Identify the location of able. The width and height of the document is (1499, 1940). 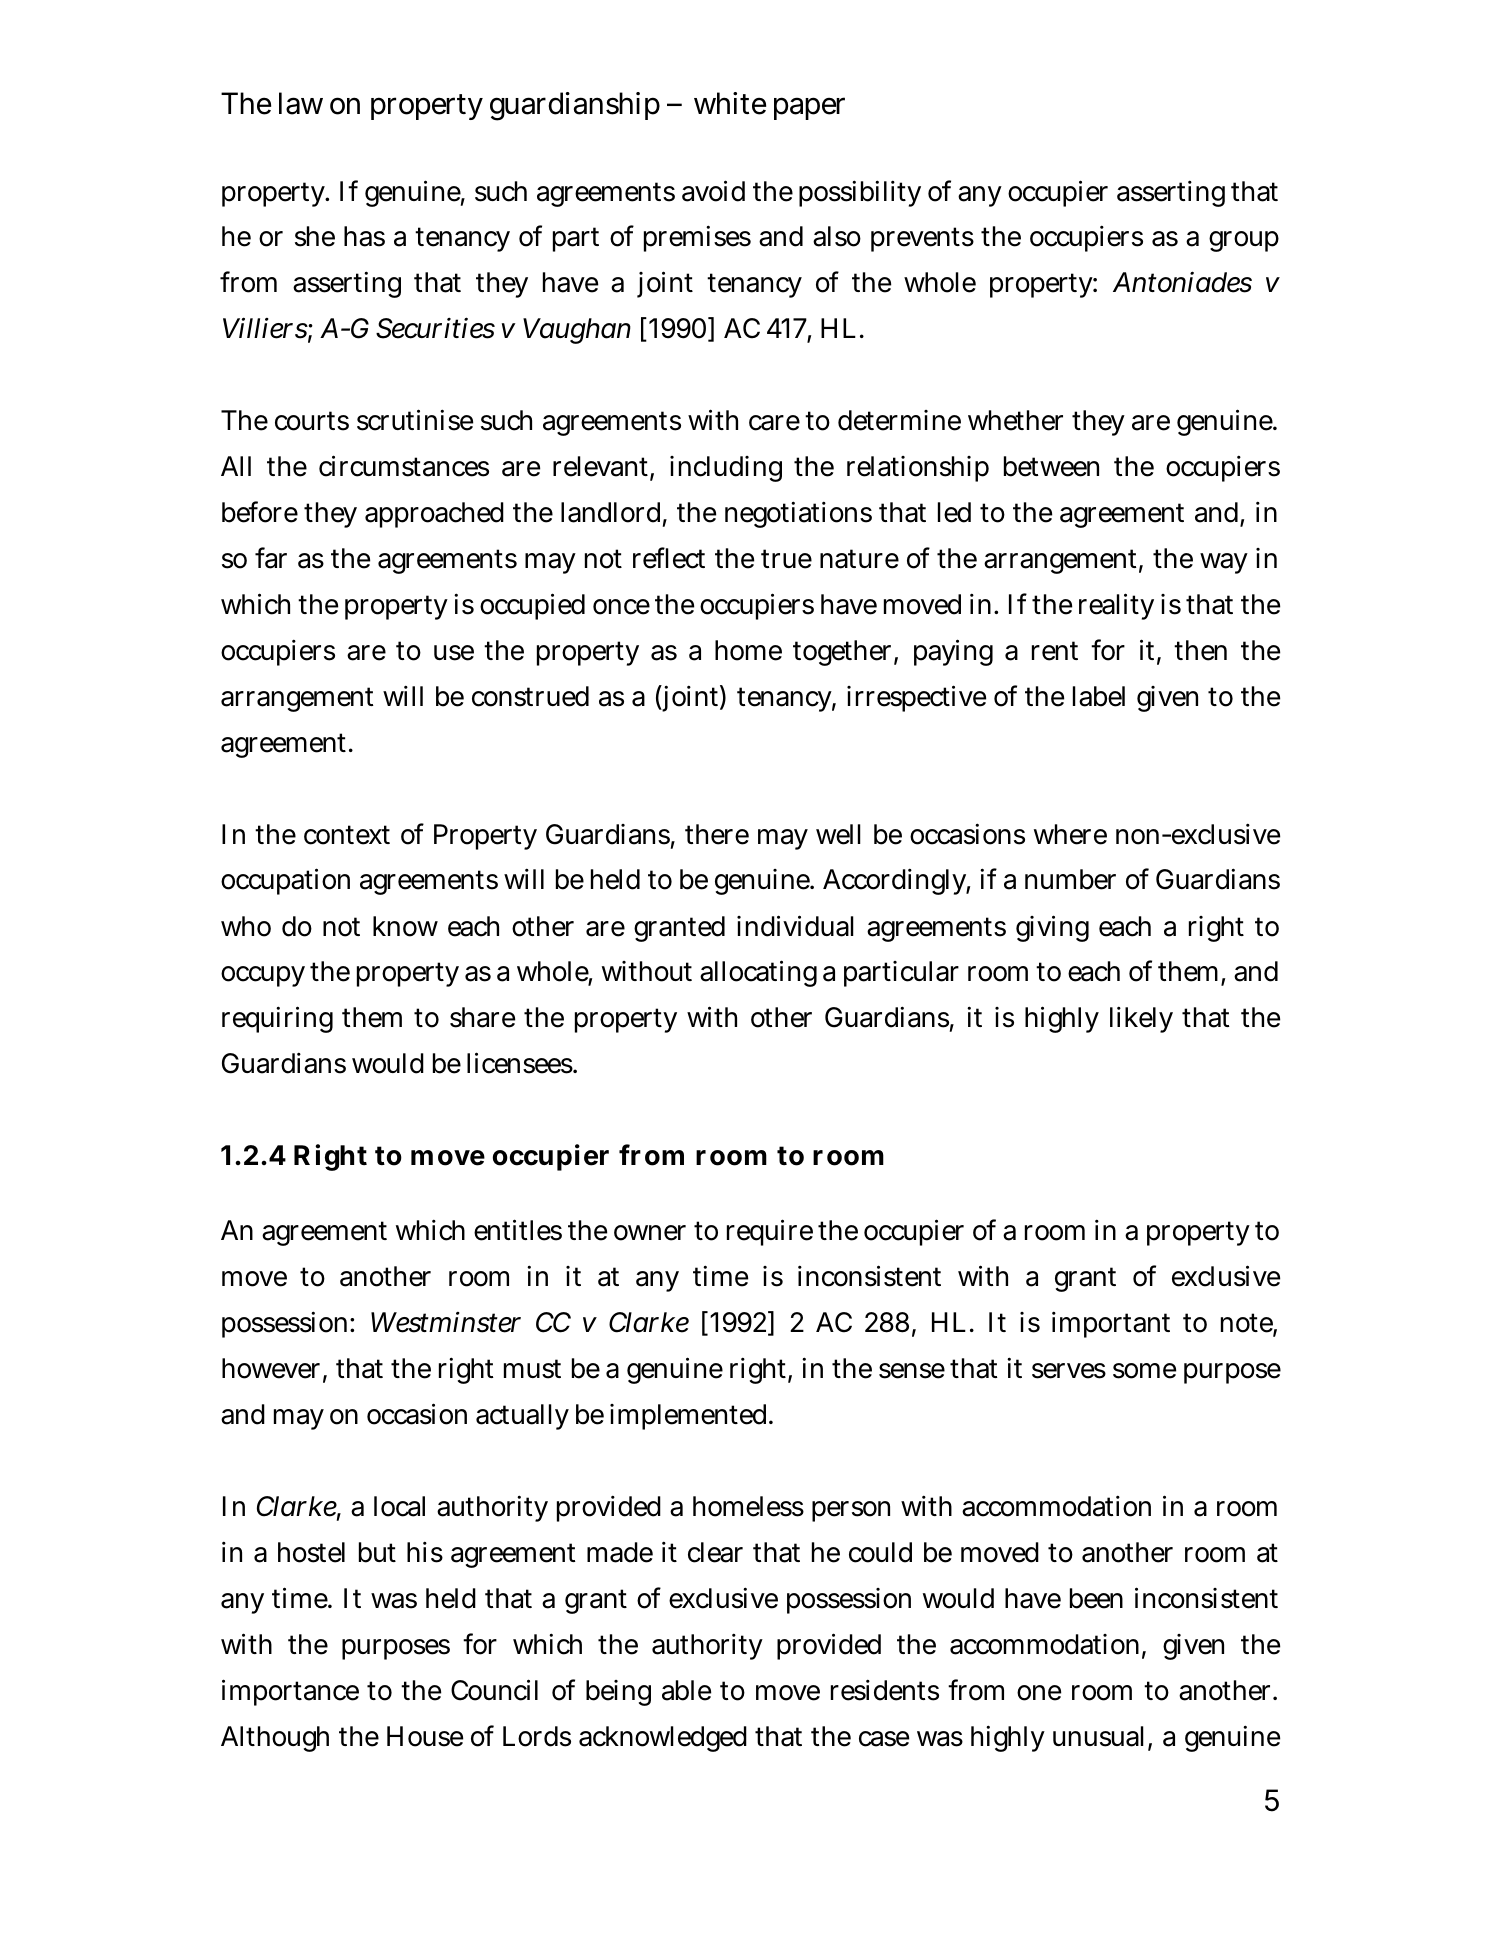
(686, 1690).
